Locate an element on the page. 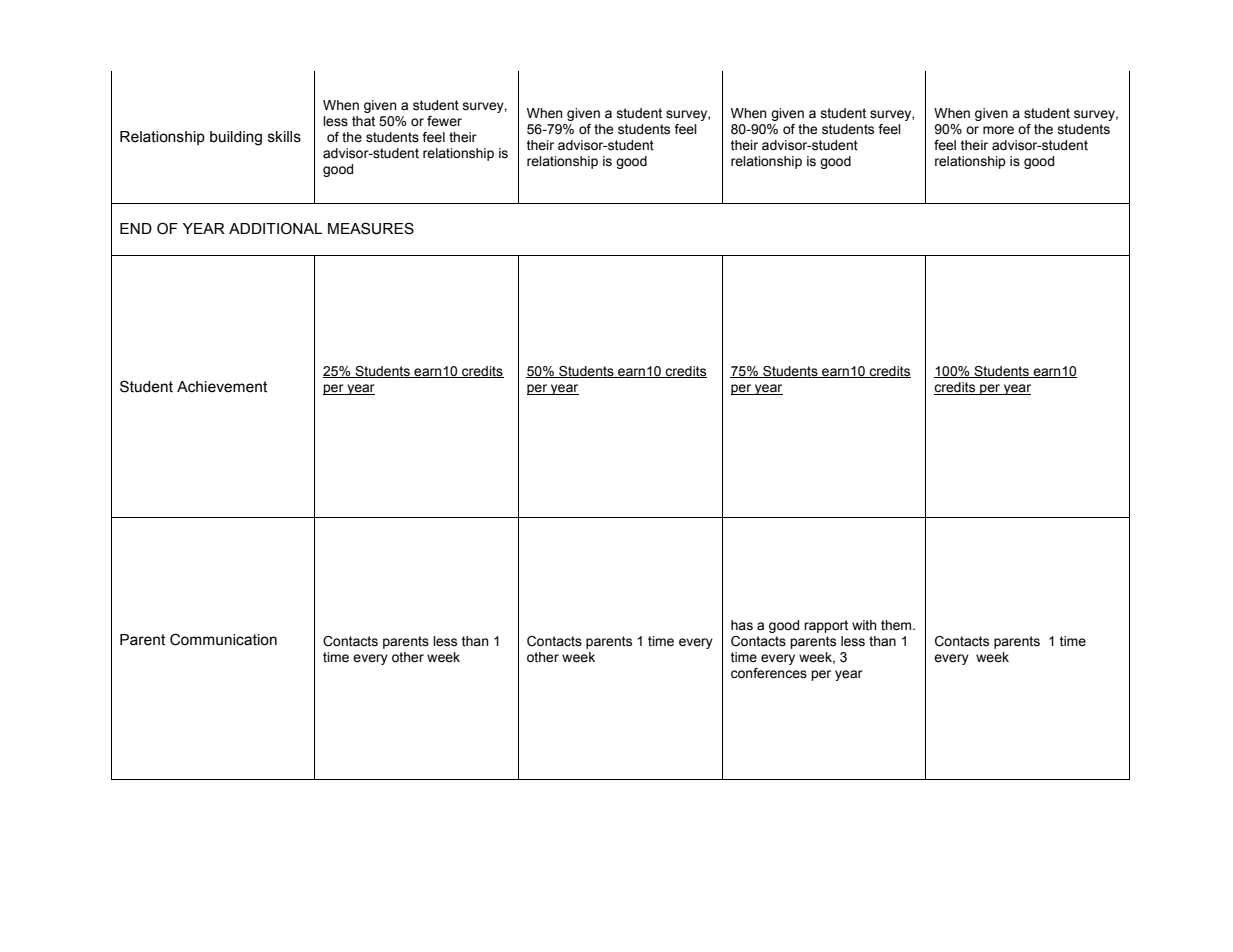 This page has height=952, width=1233. them is located at coordinates (897, 625).
